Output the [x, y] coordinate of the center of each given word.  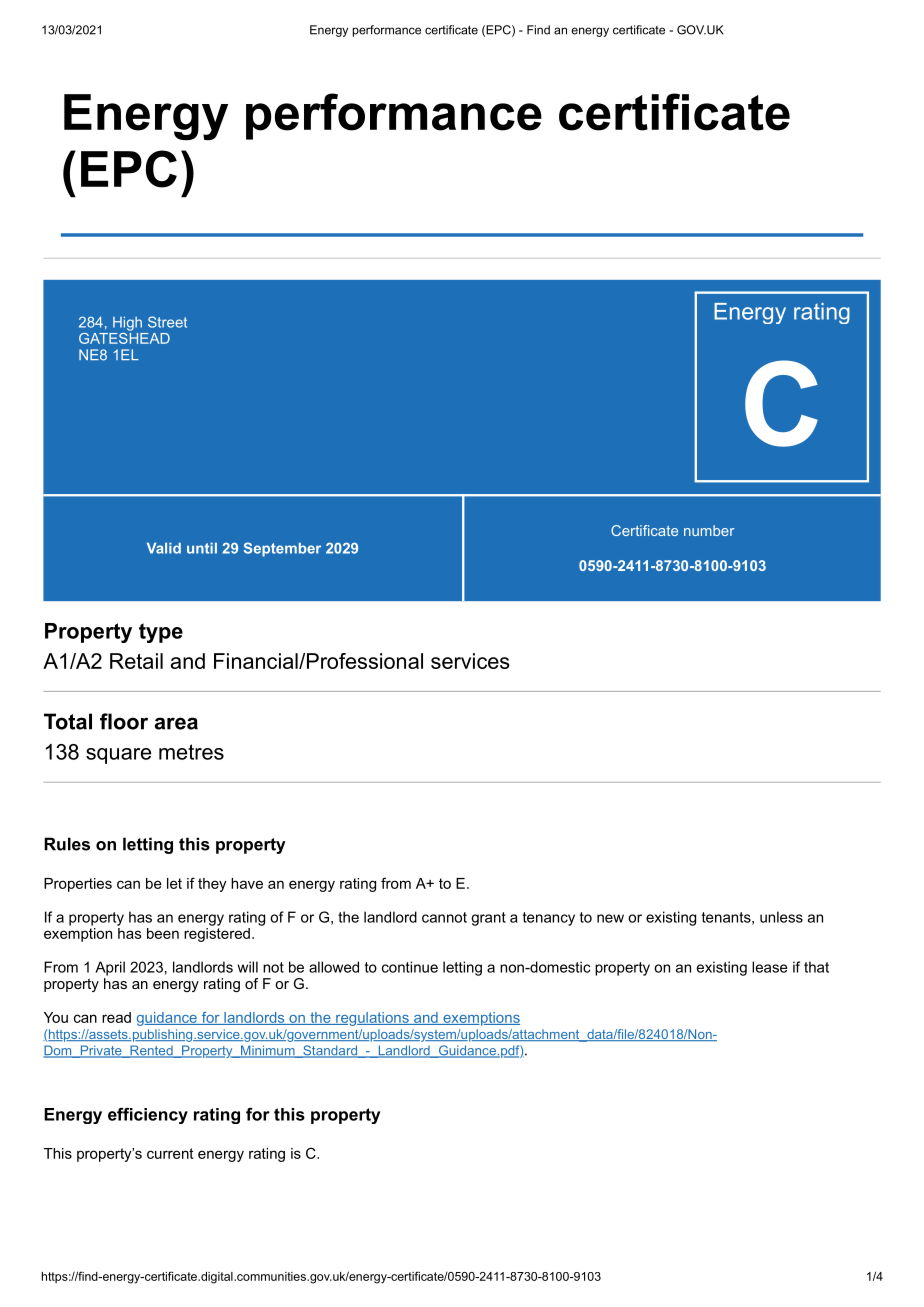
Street [167, 322]
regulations [372, 1019]
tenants [726, 917]
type [161, 633]
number [709, 530]
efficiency [148, 1115]
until [202, 548]
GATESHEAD [124, 337]
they [212, 885]
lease [770, 967]
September [282, 549]
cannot [444, 917]
